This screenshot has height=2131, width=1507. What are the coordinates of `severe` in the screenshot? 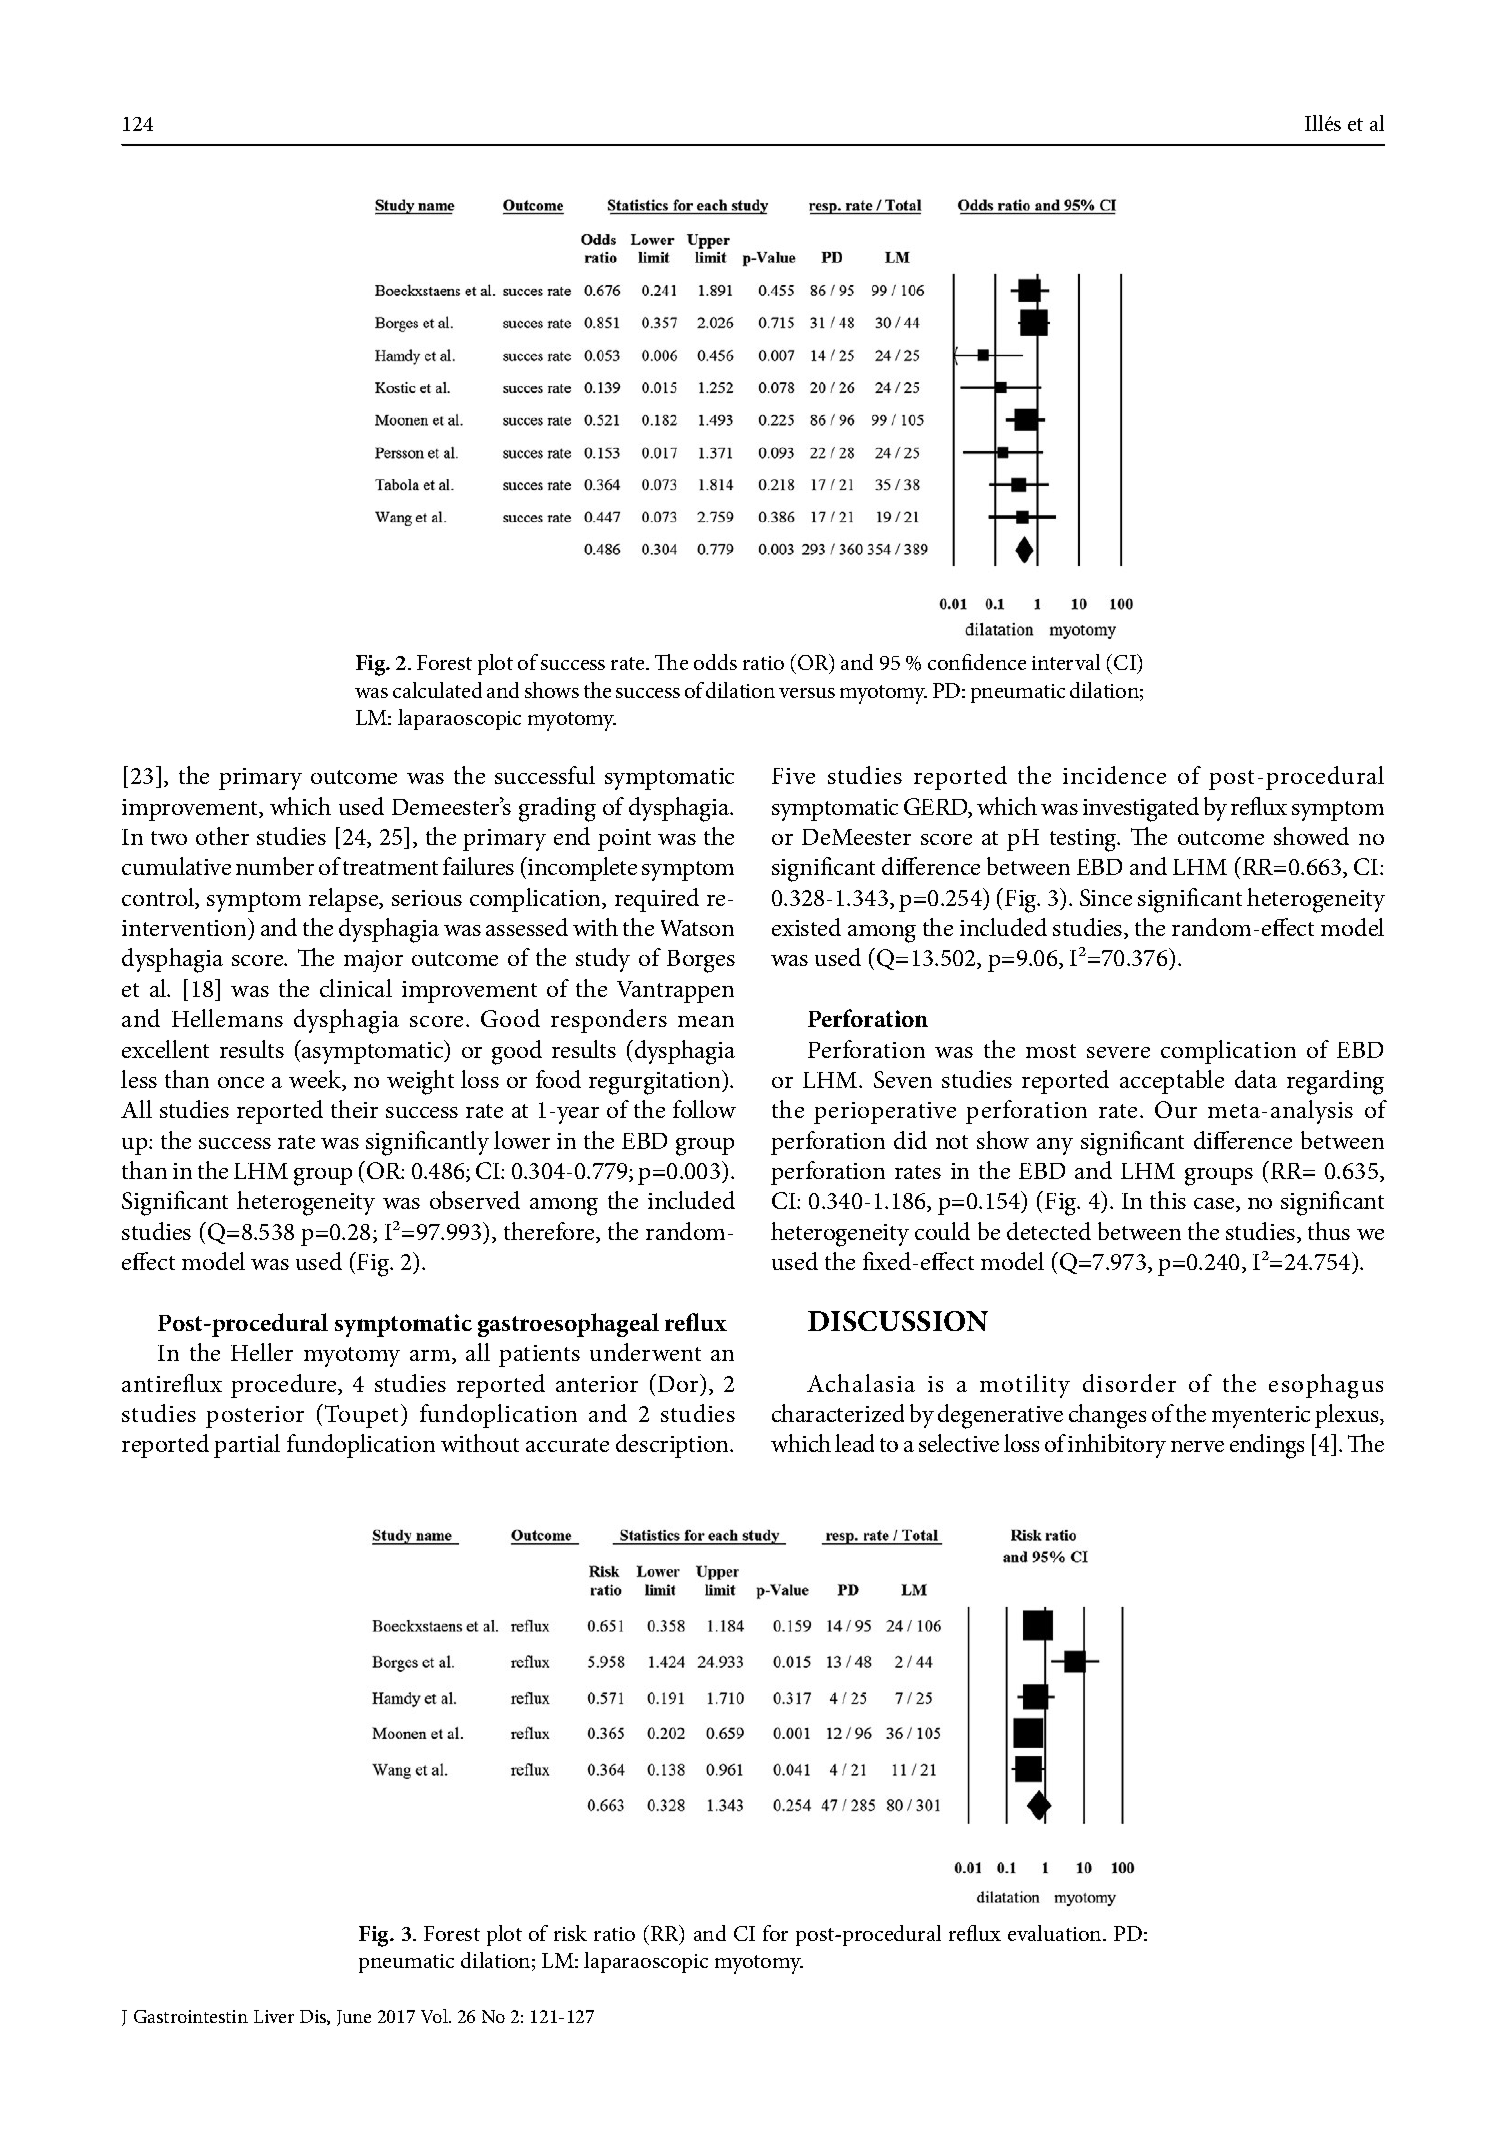 It's located at (1118, 1052).
